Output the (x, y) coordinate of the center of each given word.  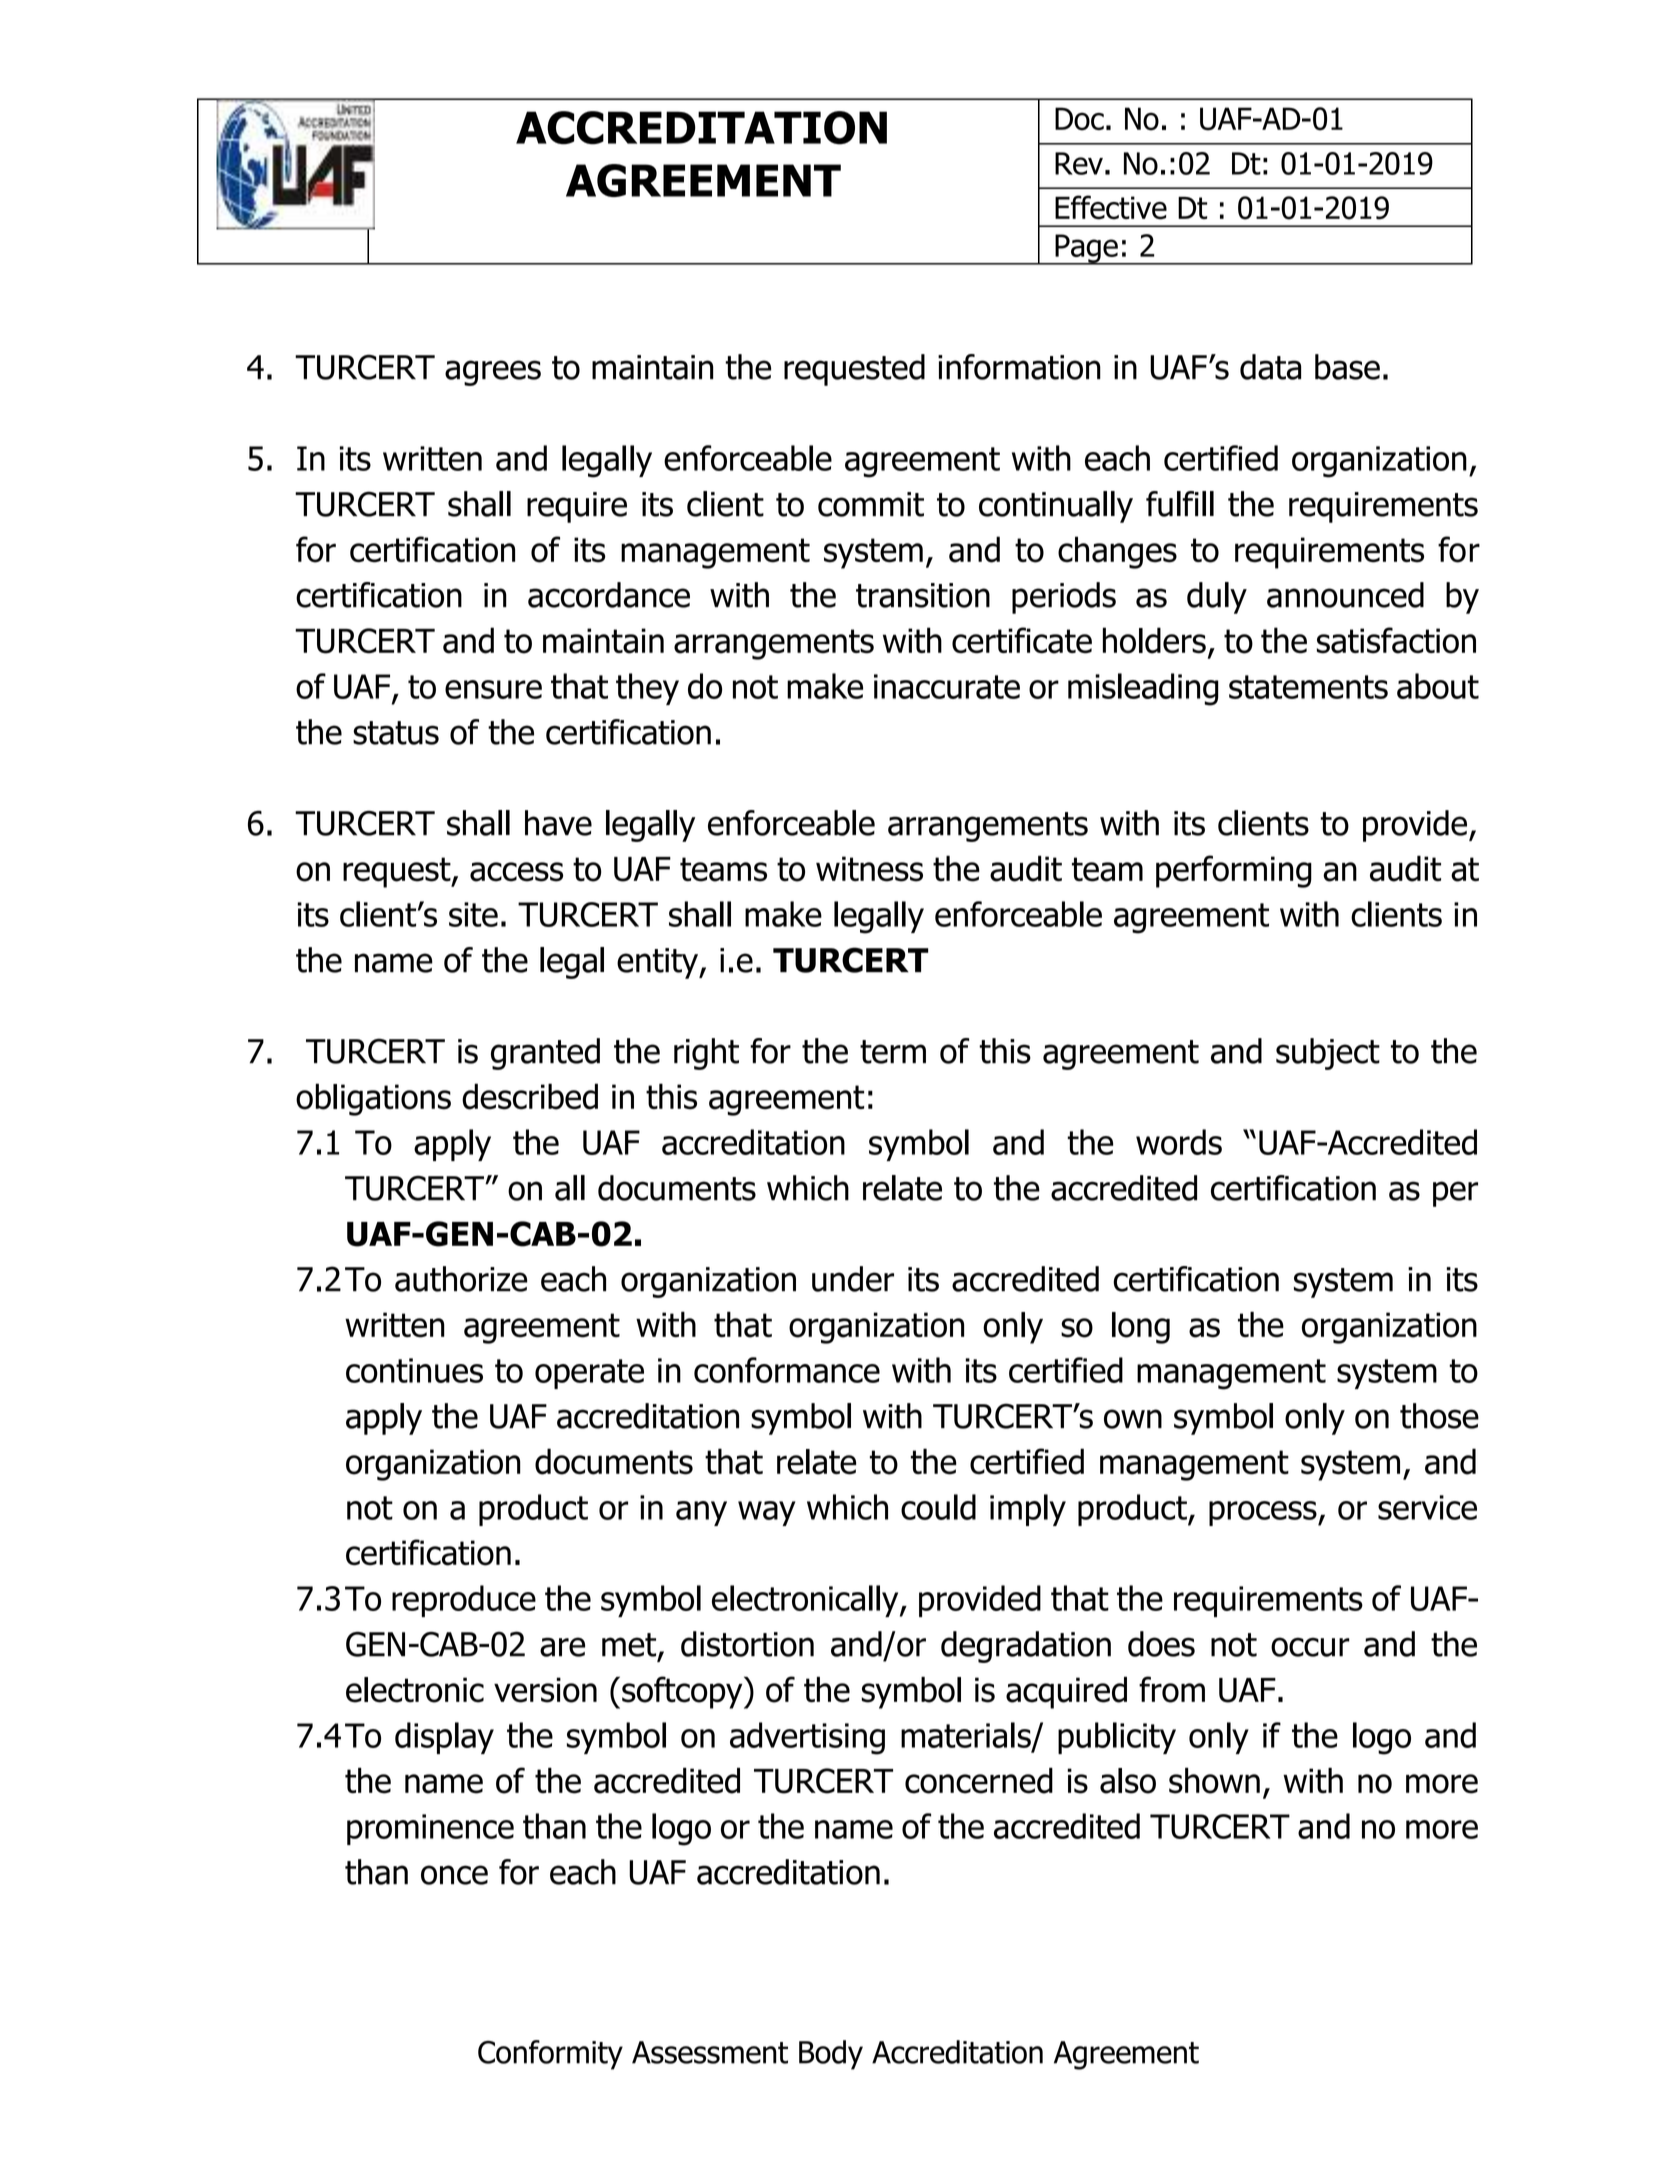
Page (1086, 249)
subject (1328, 1054)
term (893, 1052)
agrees (493, 373)
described (530, 1096)
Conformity (550, 2055)
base (1347, 367)
